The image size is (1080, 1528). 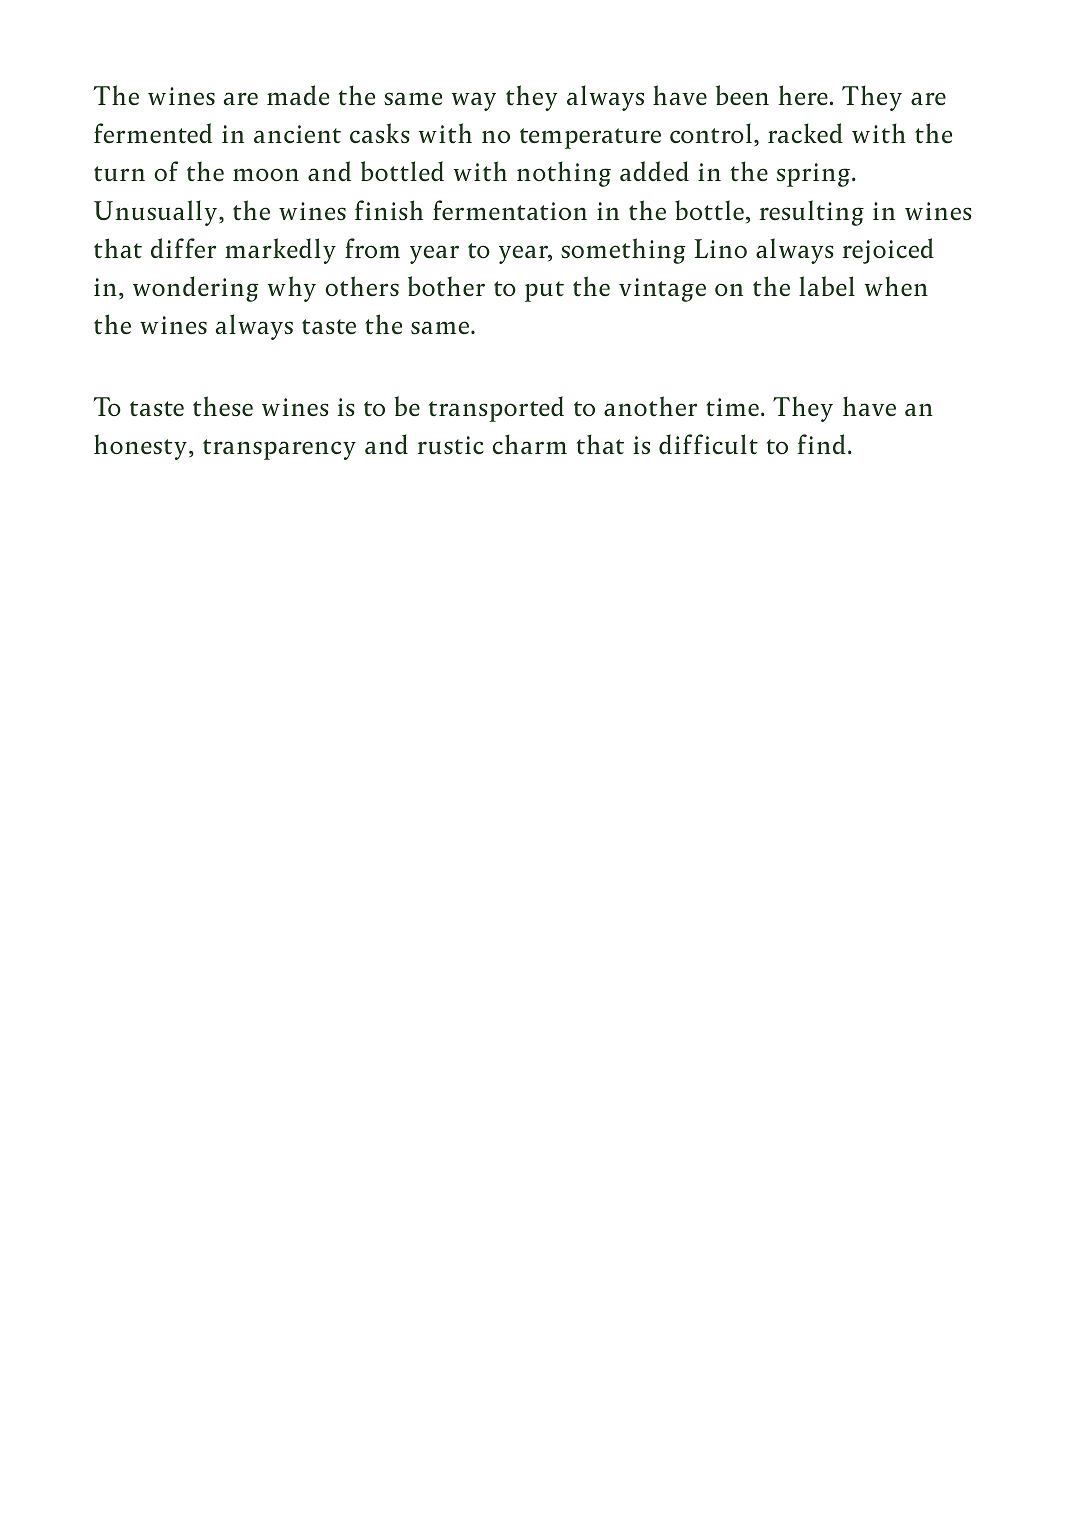 I want to click on time, so click(x=732, y=407).
